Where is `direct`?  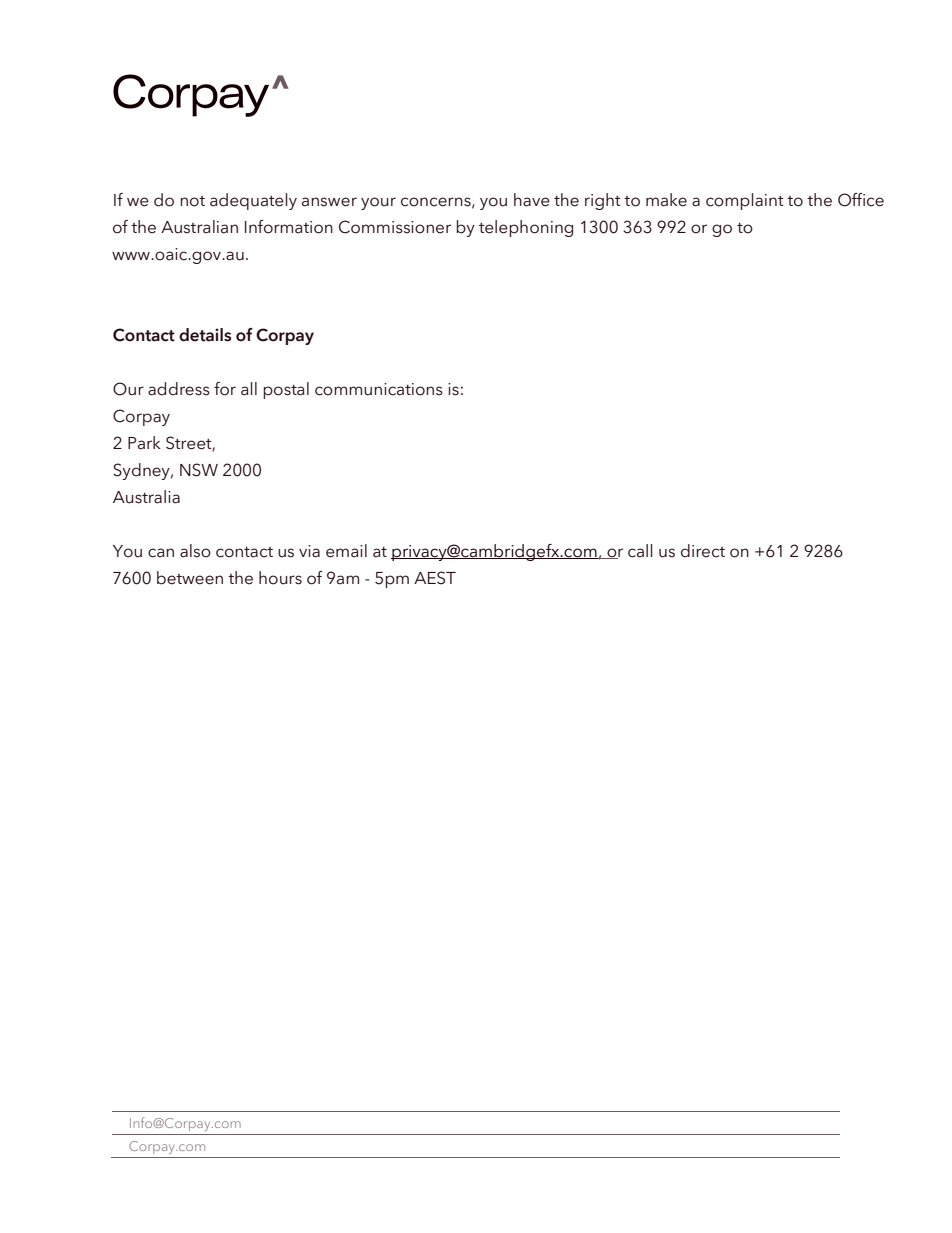 direct is located at coordinates (703, 551).
